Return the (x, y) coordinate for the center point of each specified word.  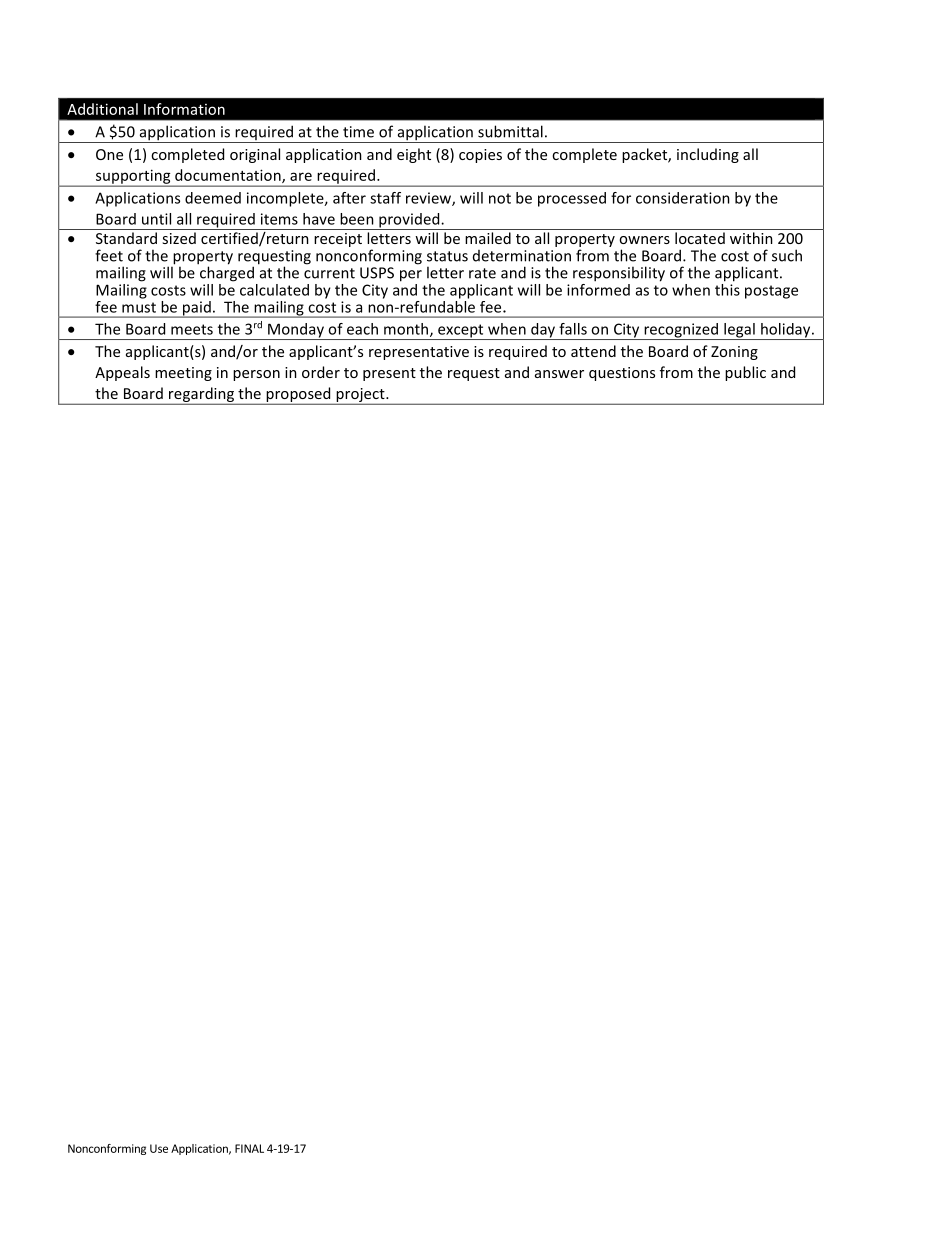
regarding (202, 395)
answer (559, 374)
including (708, 155)
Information (184, 109)
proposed (298, 395)
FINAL (249, 1148)
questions (622, 374)
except (461, 332)
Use (159, 1148)
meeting (183, 374)
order (321, 372)
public (745, 373)
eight (414, 155)
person (256, 375)
